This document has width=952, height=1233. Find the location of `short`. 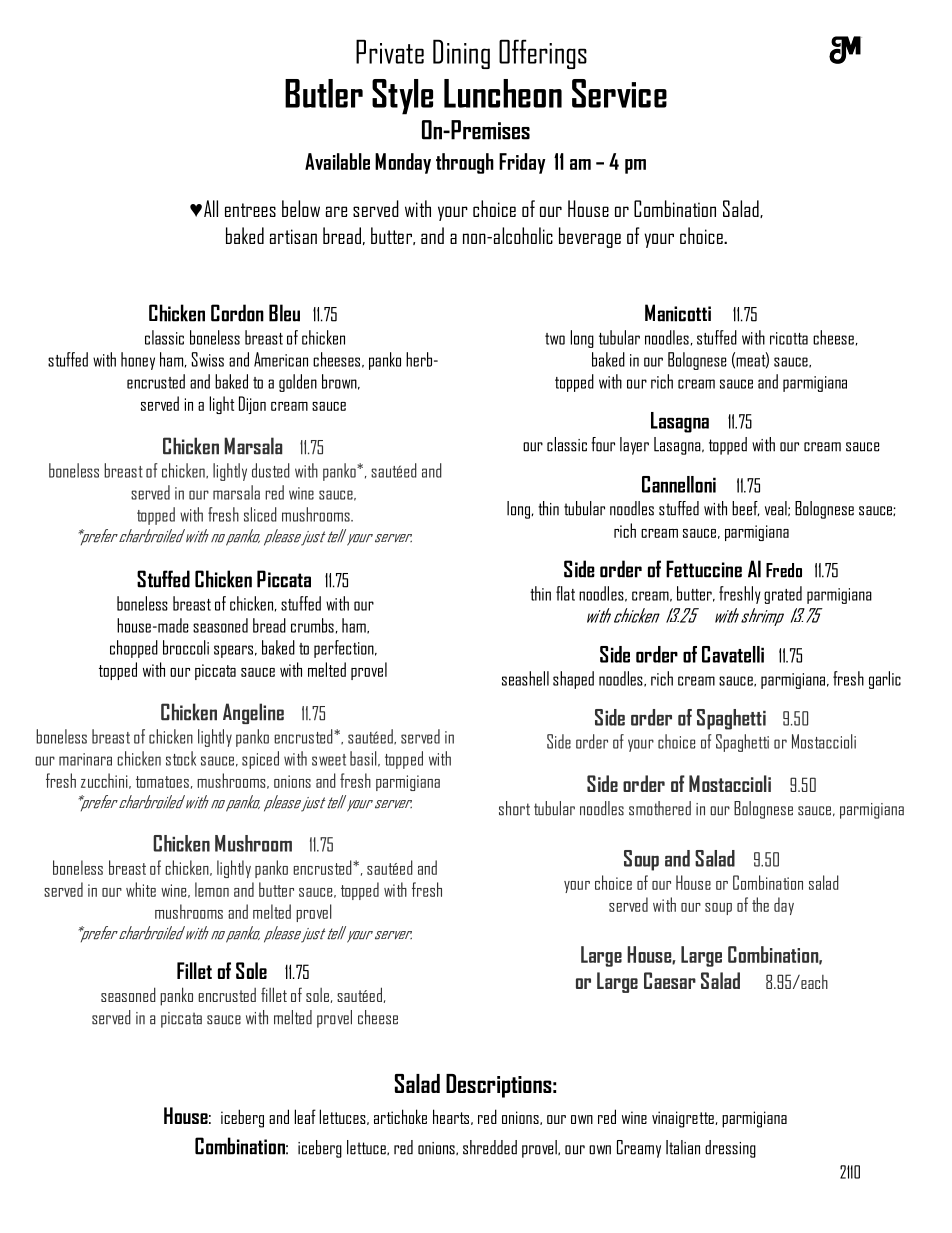

short is located at coordinates (514, 808).
